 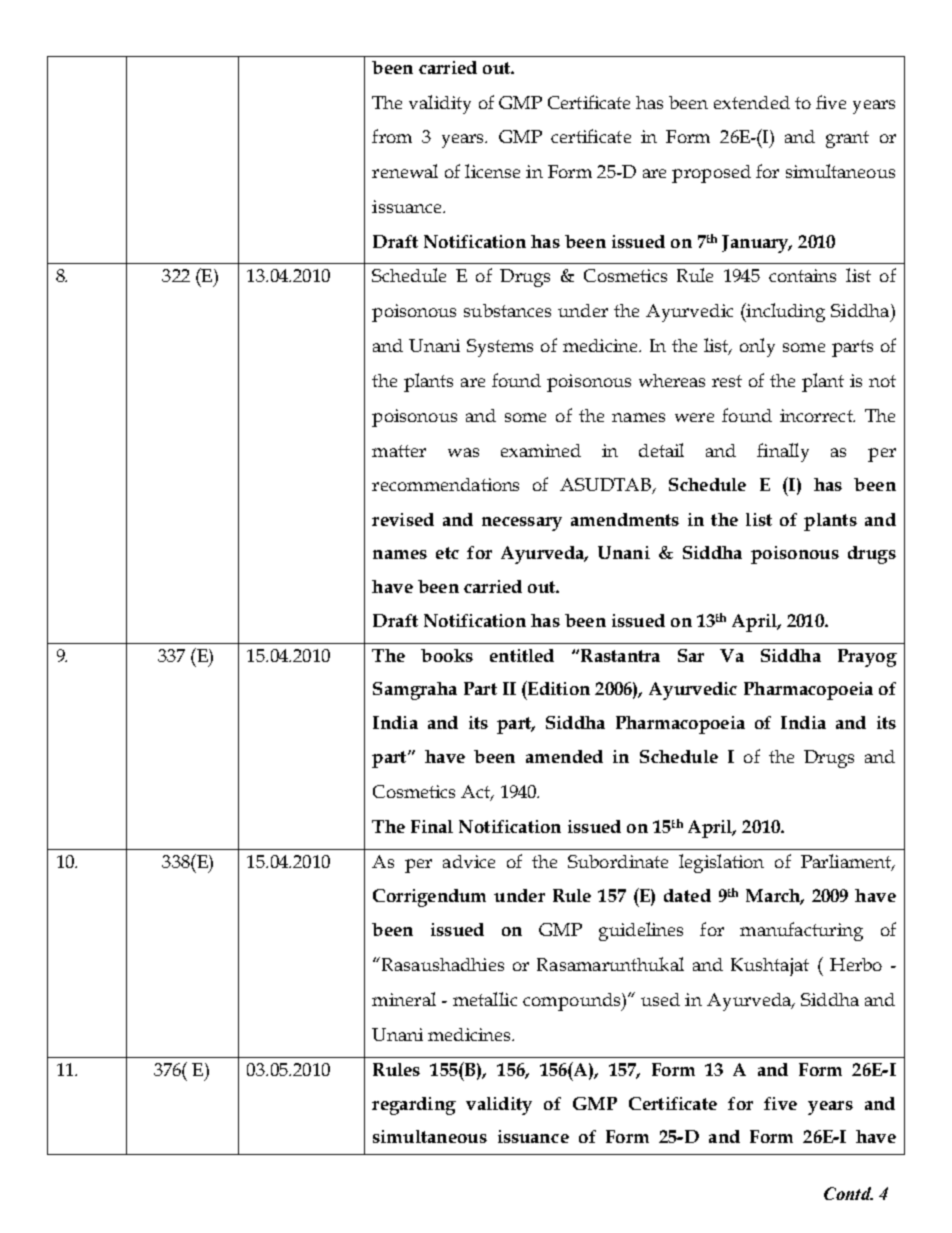 What do you see at coordinates (558, 688) in the screenshot?
I see `Edition` at bounding box center [558, 688].
